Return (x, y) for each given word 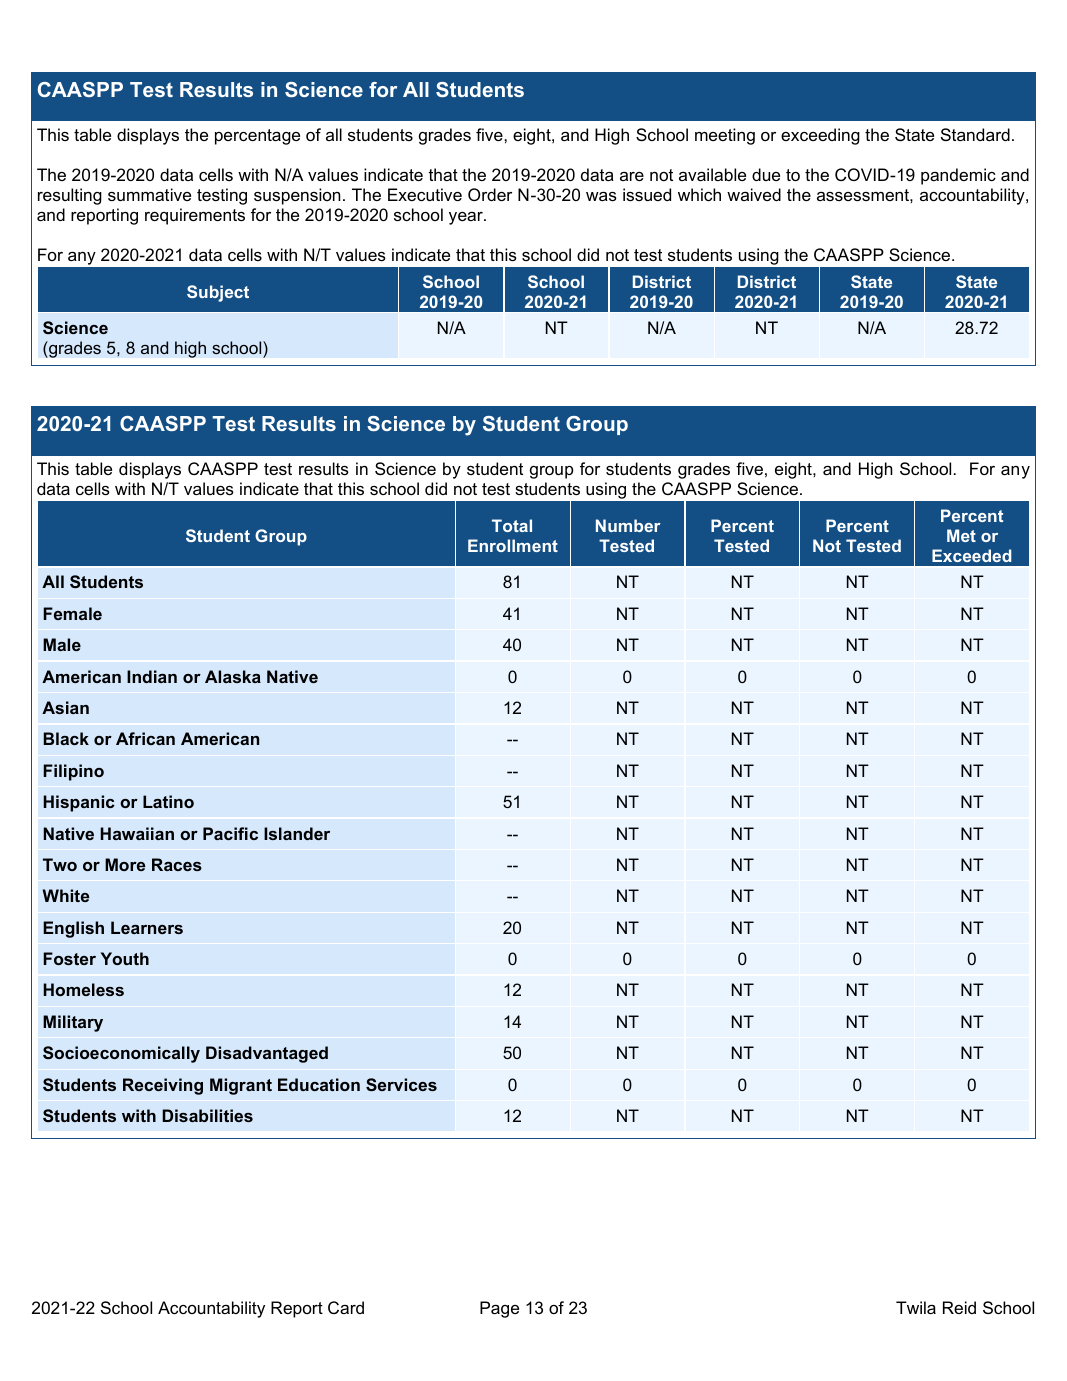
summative (149, 194)
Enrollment (513, 545)
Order (490, 194)
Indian (152, 676)
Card (346, 1307)
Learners (147, 927)
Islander (297, 833)
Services (401, 1084)
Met (961, 535)
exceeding (820, 136)
